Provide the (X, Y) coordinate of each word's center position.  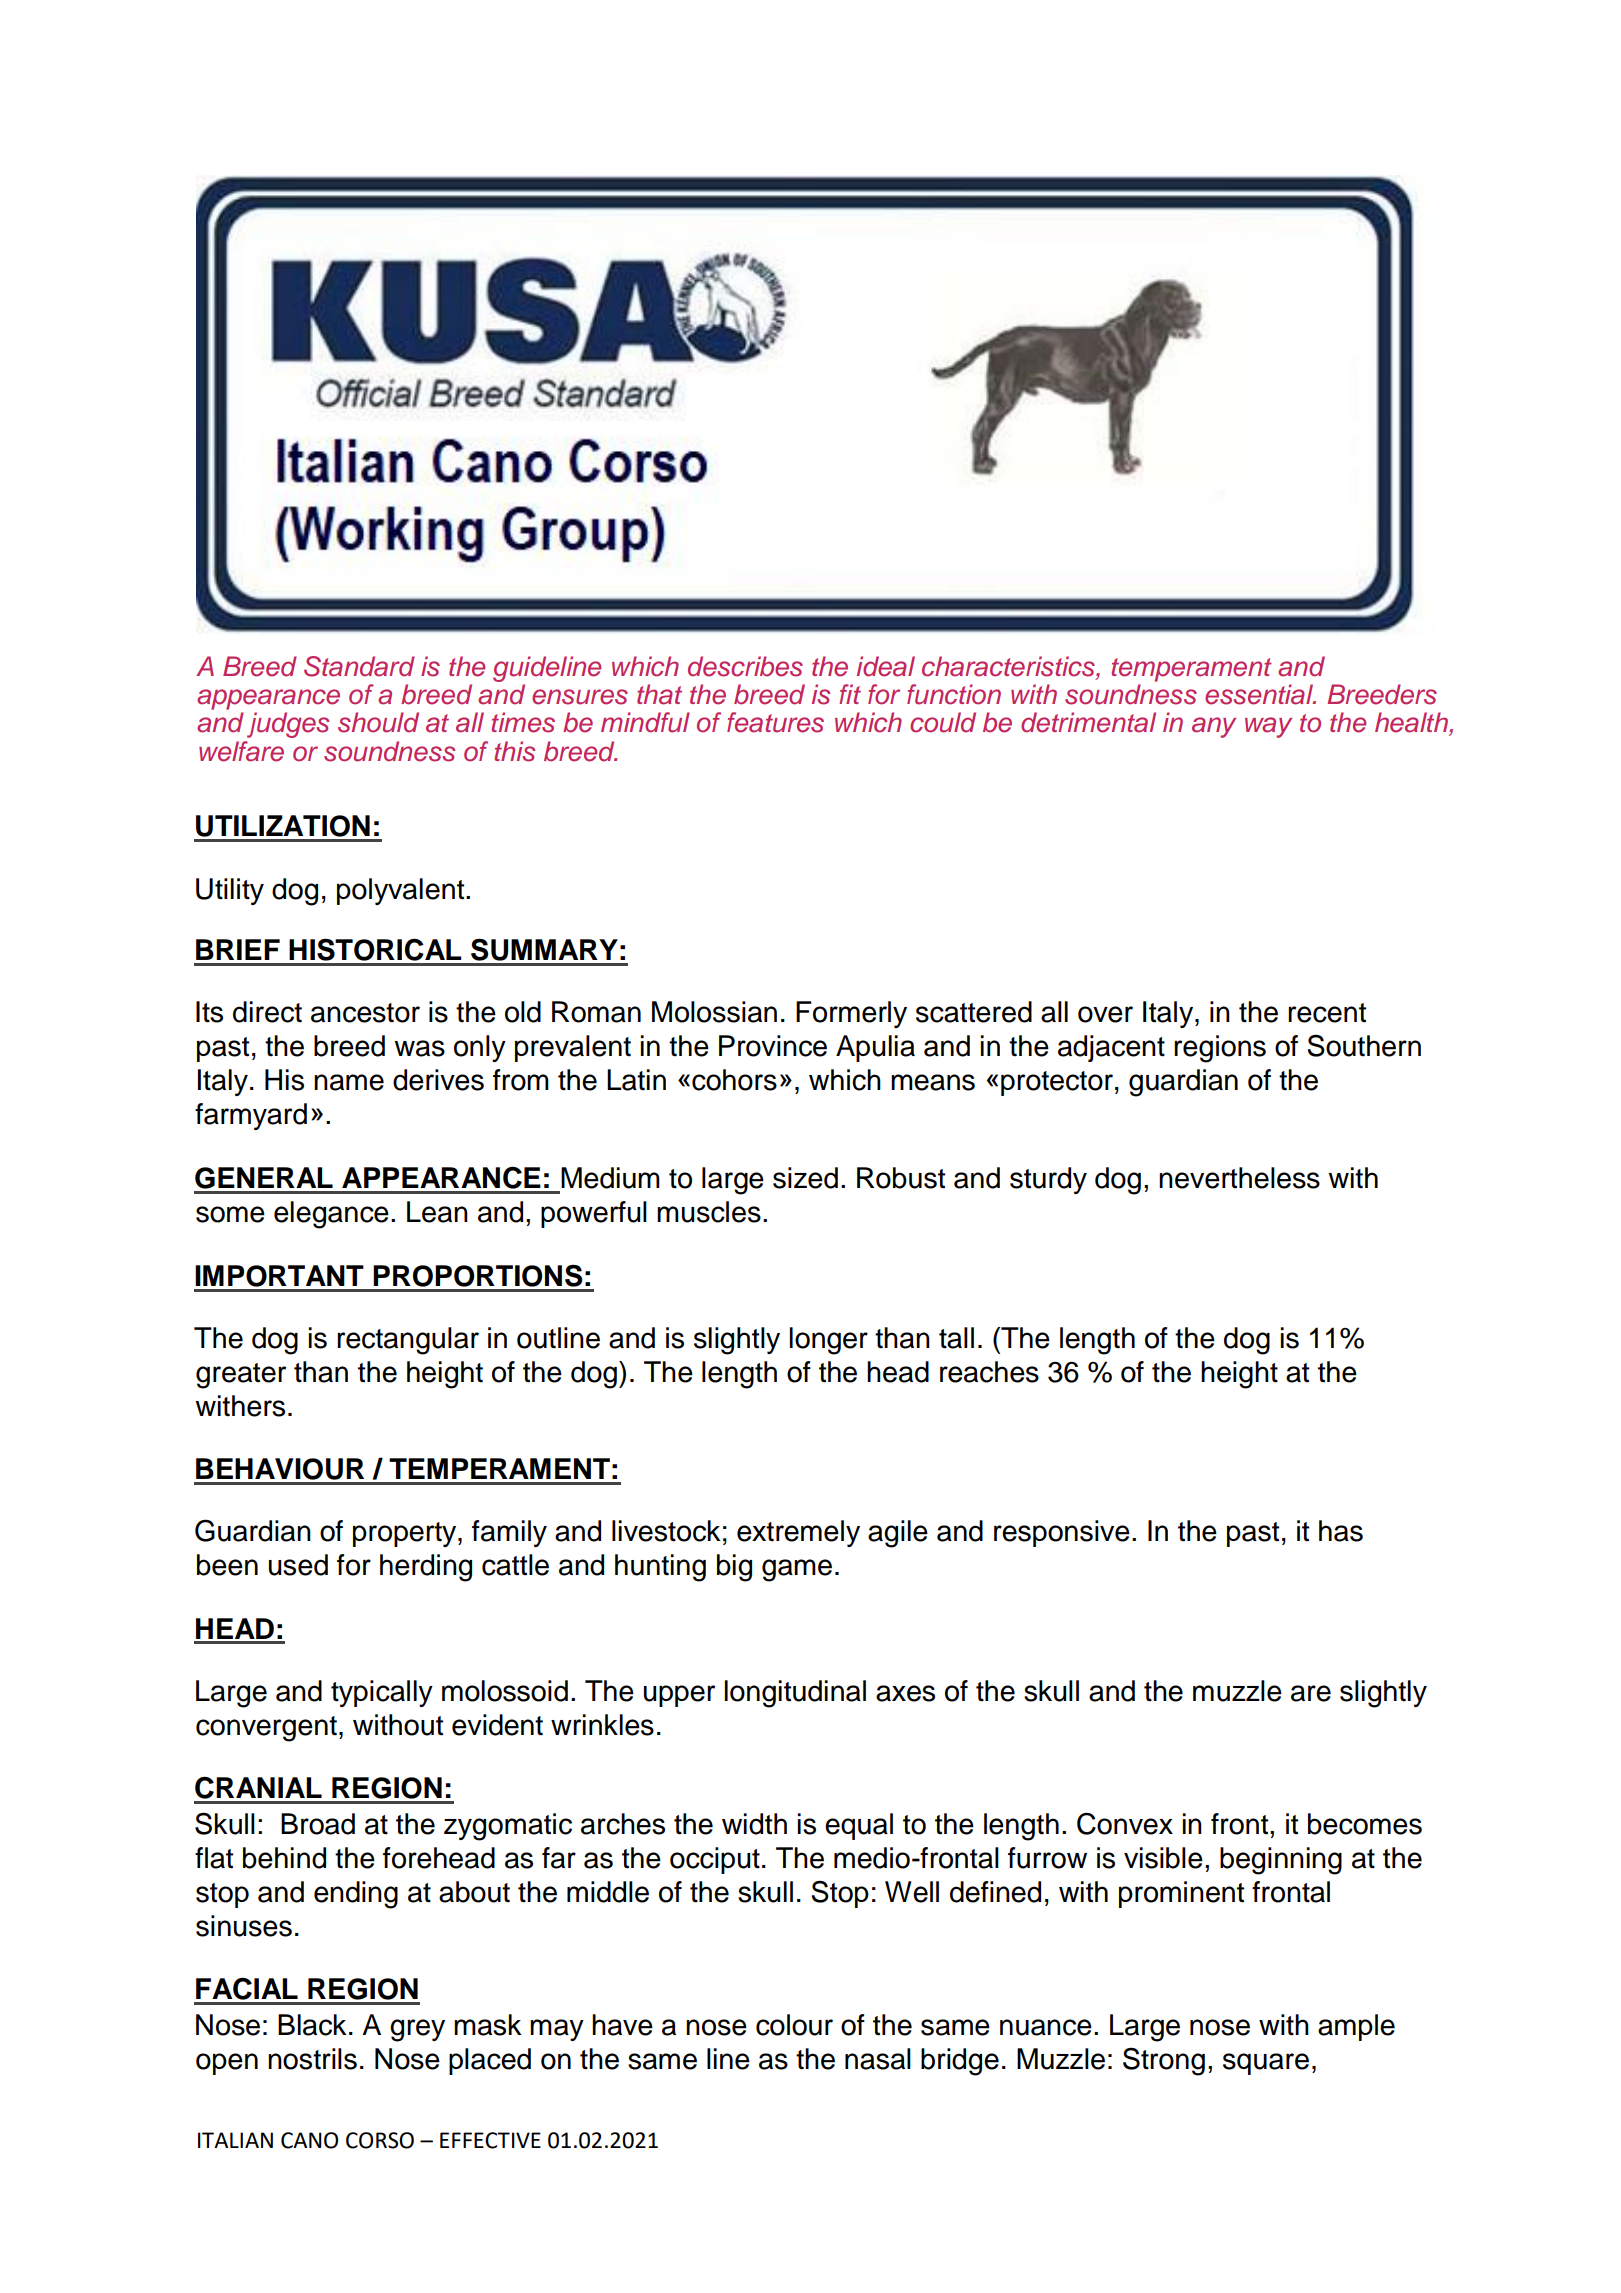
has (1341, 1531)
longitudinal (795, 1694)
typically (382, 1693)
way (1268, 727)
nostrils (312, 2059)
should (378, 722)
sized (805, 1178)
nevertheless (1239, 1178)
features (775, 722)
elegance (331, 1215)
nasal (878, 2059)
